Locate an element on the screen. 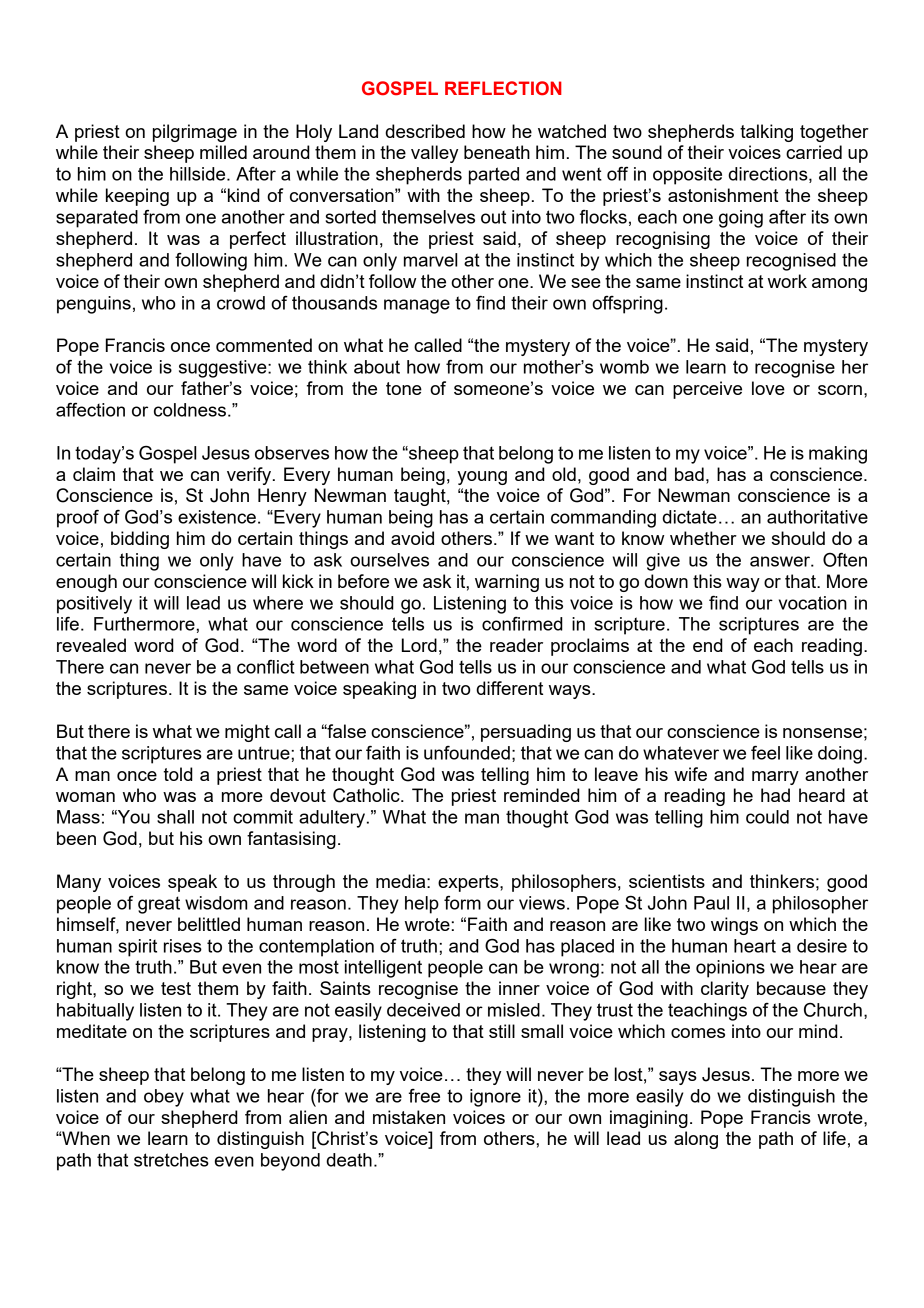 The height and width of the screenshot is (1308, 924). pilgrimage is located at coordinates (195, 133).
